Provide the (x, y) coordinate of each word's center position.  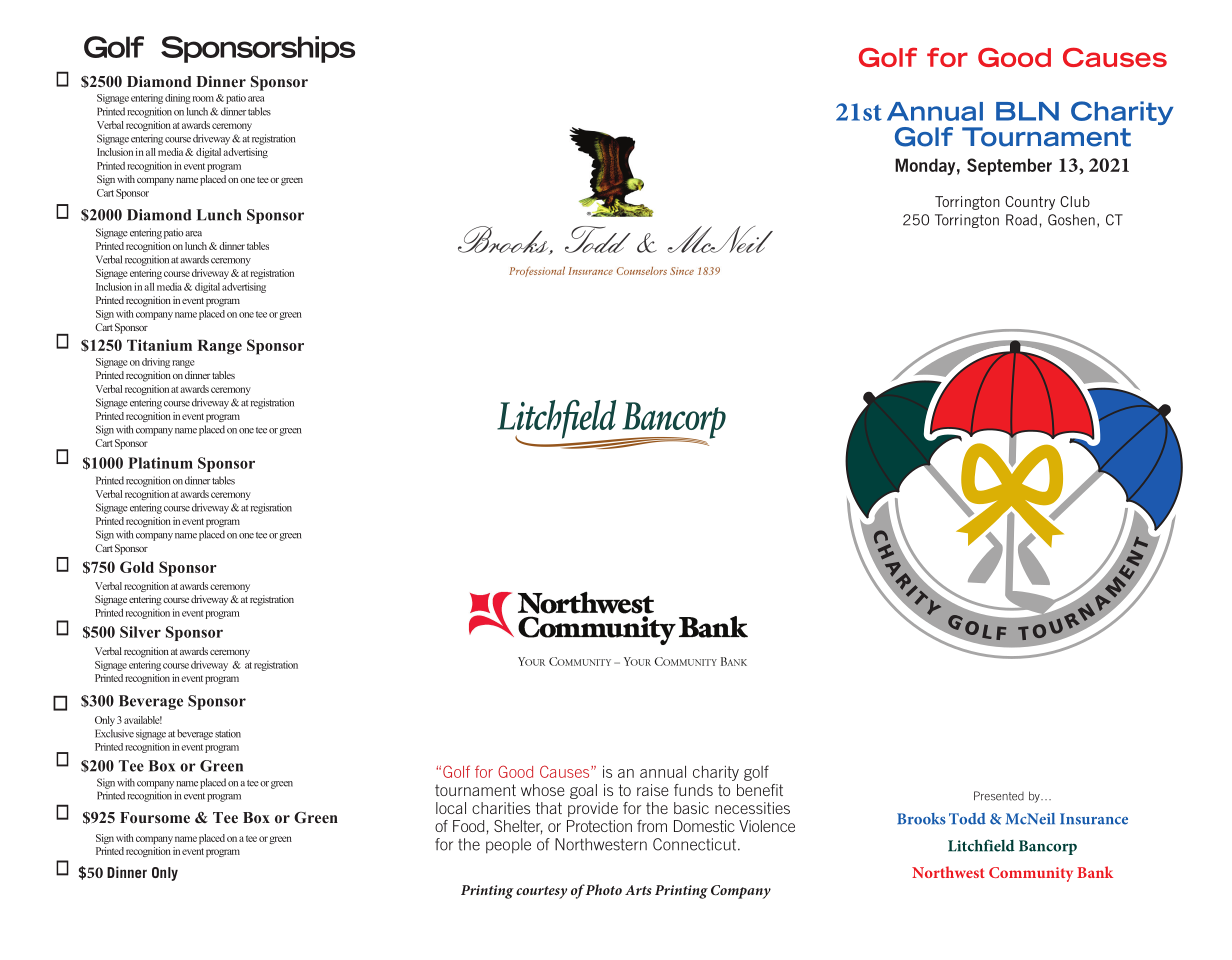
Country (1030, 203)
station (228, 733)
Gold (137, 567)
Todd (967, 819)
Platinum (160, 463)
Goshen (1071, 220)
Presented (999, 796)
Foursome (155, 817)
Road (1021, 220)
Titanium (159, 345)
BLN (1027, 111)
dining (178, 99)
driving (156, 363)
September (1009, 166)
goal (583, 791)
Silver (140, 632)
